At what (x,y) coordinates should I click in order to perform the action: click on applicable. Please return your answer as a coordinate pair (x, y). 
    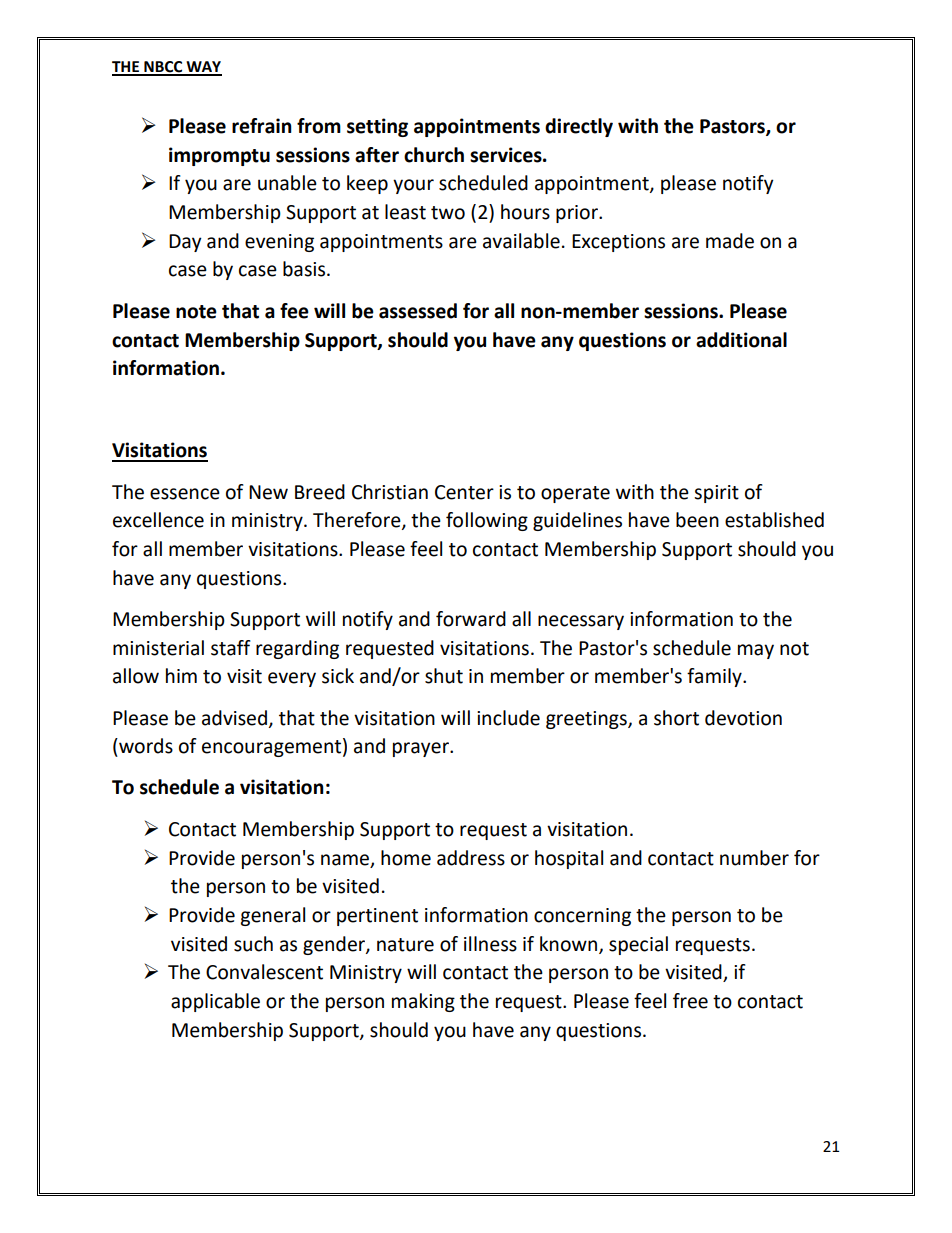
    Looking at the image, I should click on (215, 1002).
